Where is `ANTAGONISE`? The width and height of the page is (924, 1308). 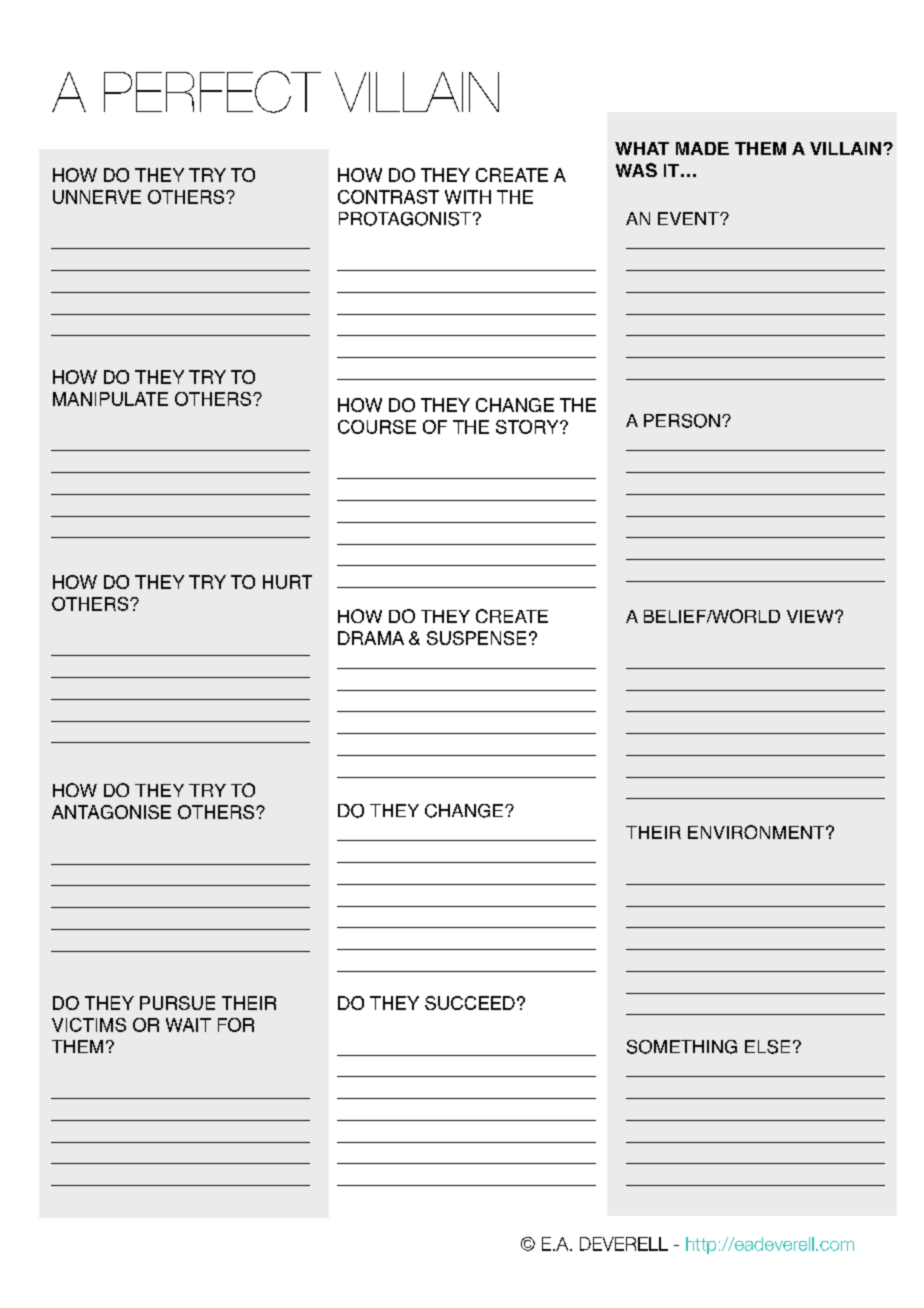 ANTAGONISE is located at coordinates (111, 812).
